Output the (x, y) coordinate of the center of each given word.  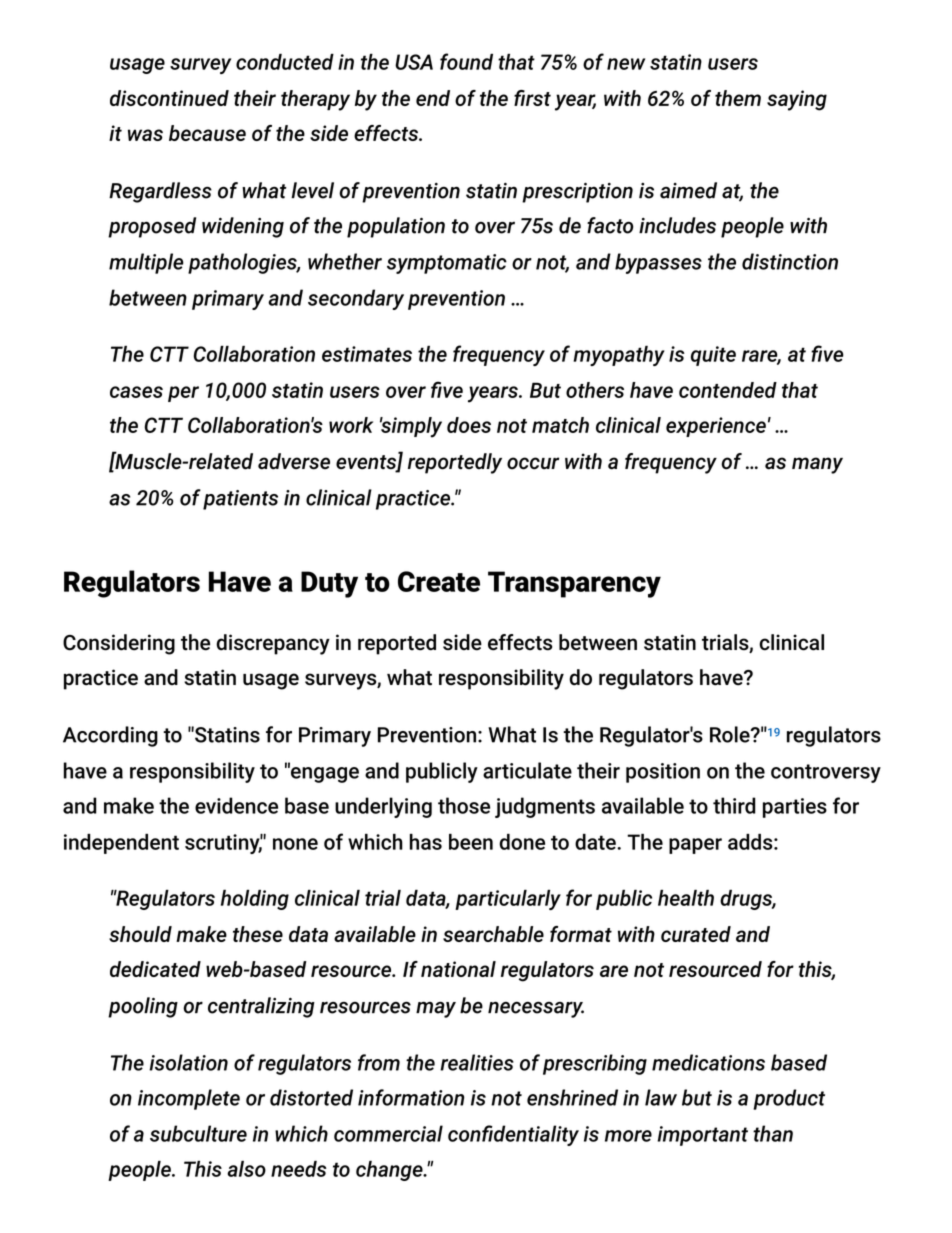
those (464, 805)
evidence (236, 805)
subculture (198, 1133)
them (738, 98)
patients (240, 500)
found (466, 61)
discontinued (169, 98)
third (734, 805)
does (469, 425)
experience (716, 427)
